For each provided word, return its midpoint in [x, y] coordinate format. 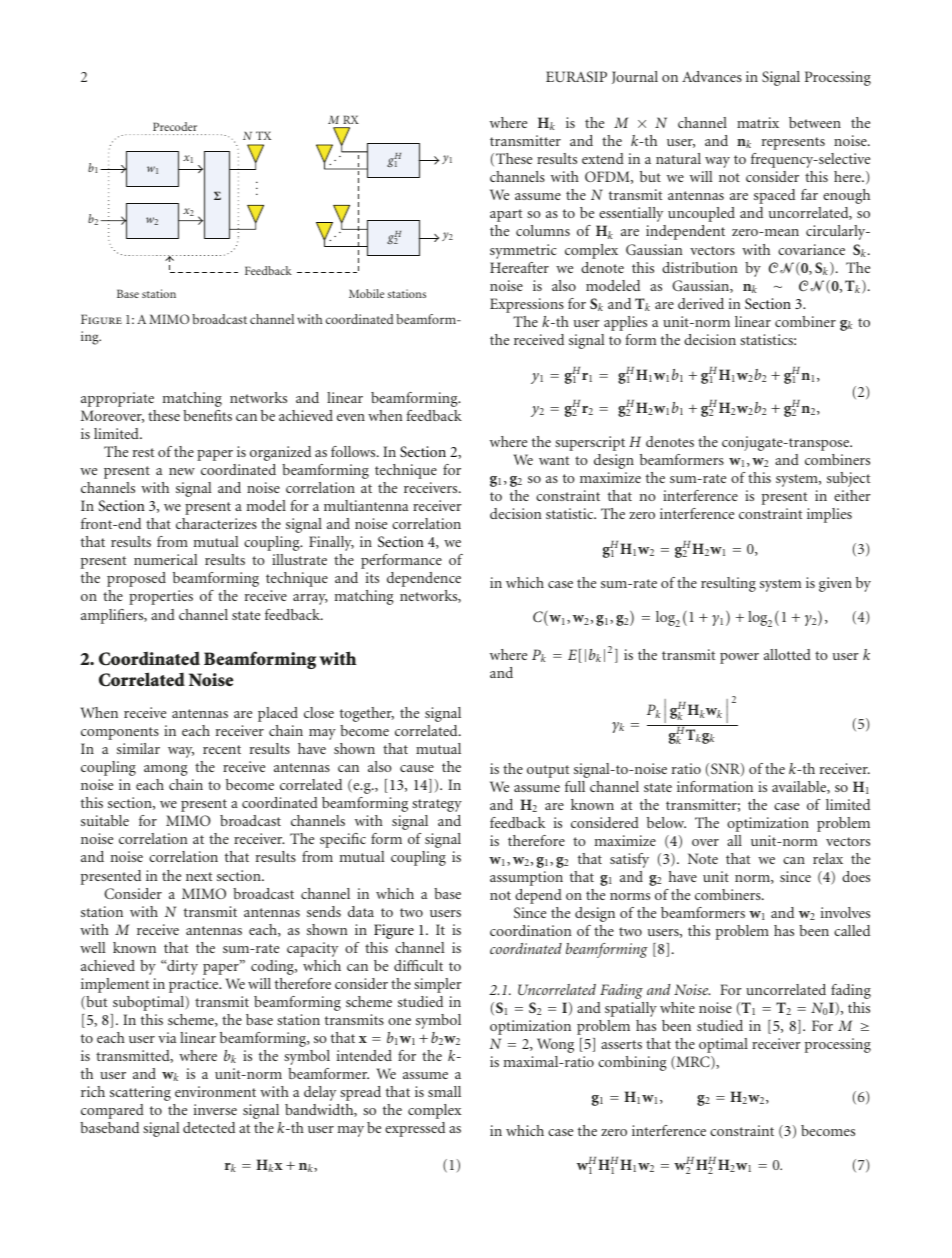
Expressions [527, 305]
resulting [728, 584]
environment [215, 1091]
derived [701, 303]
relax [828, 858]
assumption [526, 878]
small [444, 1091]
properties [161, 597]
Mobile [366, 293]
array [310, 599]
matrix [758, 122]
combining [632, 1063]
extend [603, 158]
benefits [207, 415]
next [199, 876]
